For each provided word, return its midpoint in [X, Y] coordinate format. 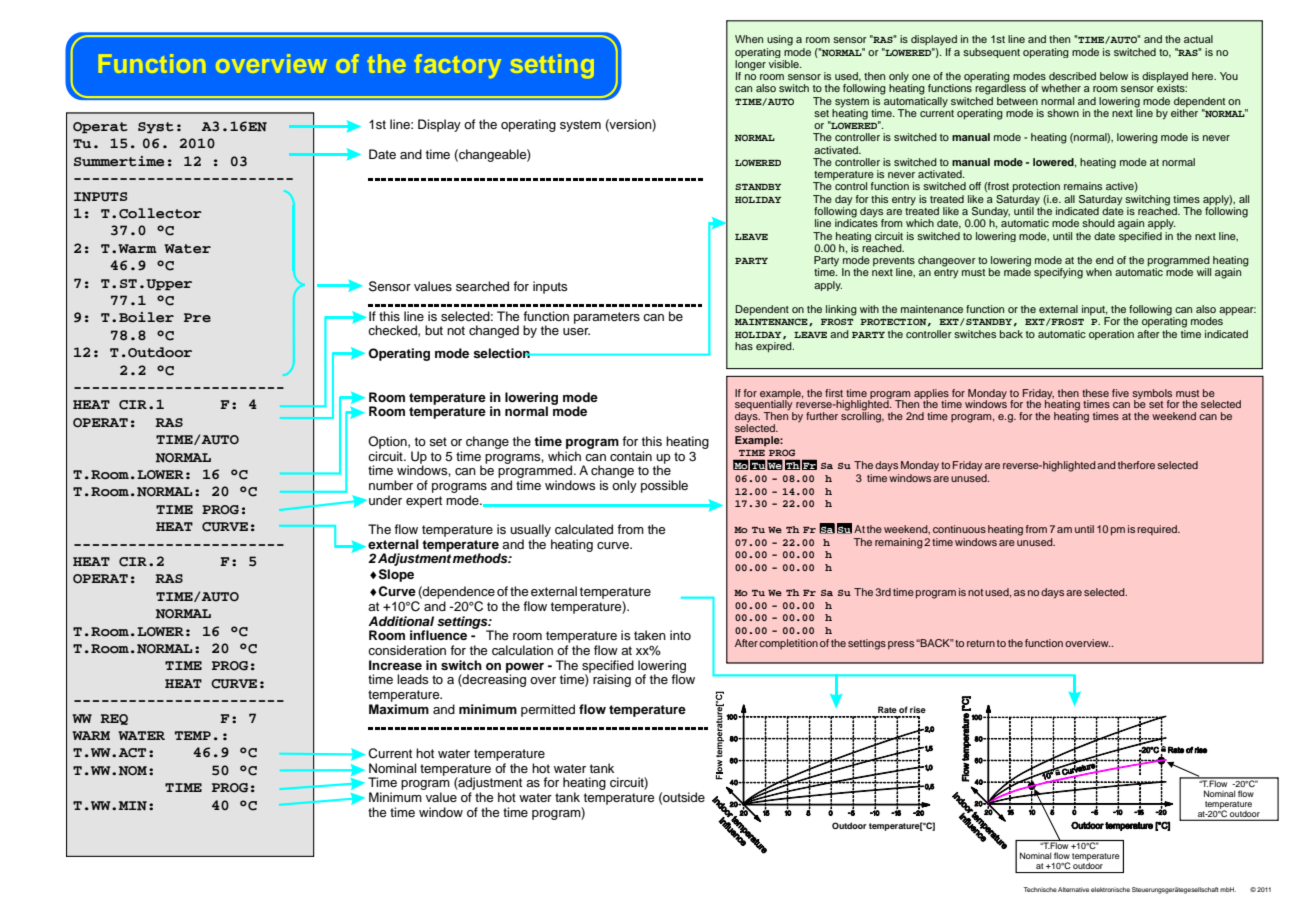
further [822, 416]
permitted [548, 710]
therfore [1136, 465]
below [1114, 76]
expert [424, 502]
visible [785, 64]
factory [458, 66]
